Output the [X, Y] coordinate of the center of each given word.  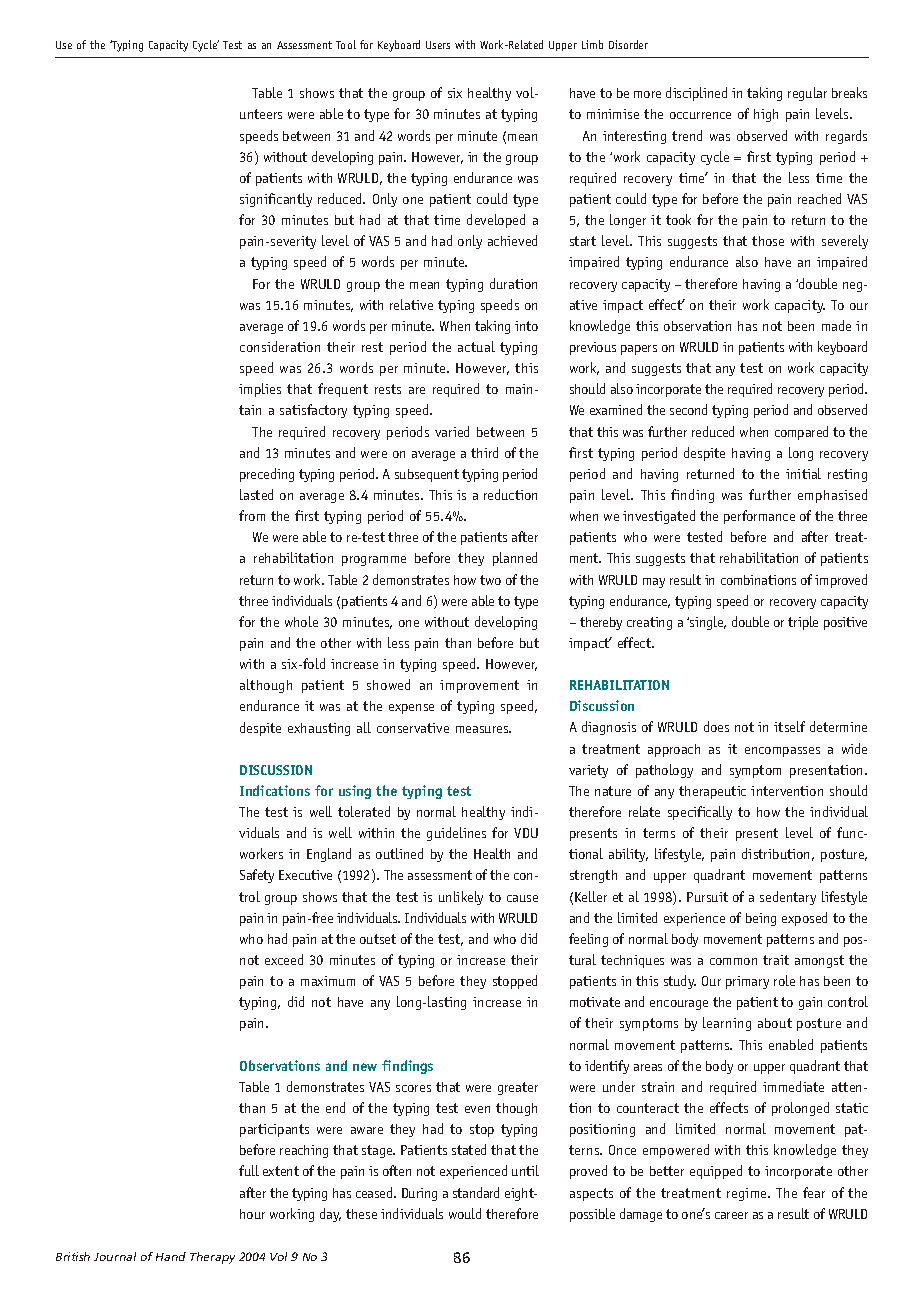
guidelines [456, 834]
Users [438, 45]
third [484, 452]
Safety [257, 876]
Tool [346, 44]
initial [803, 473]
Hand [171, 1256]
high [766, 115]
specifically [700, 813]
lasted [256, 494]
